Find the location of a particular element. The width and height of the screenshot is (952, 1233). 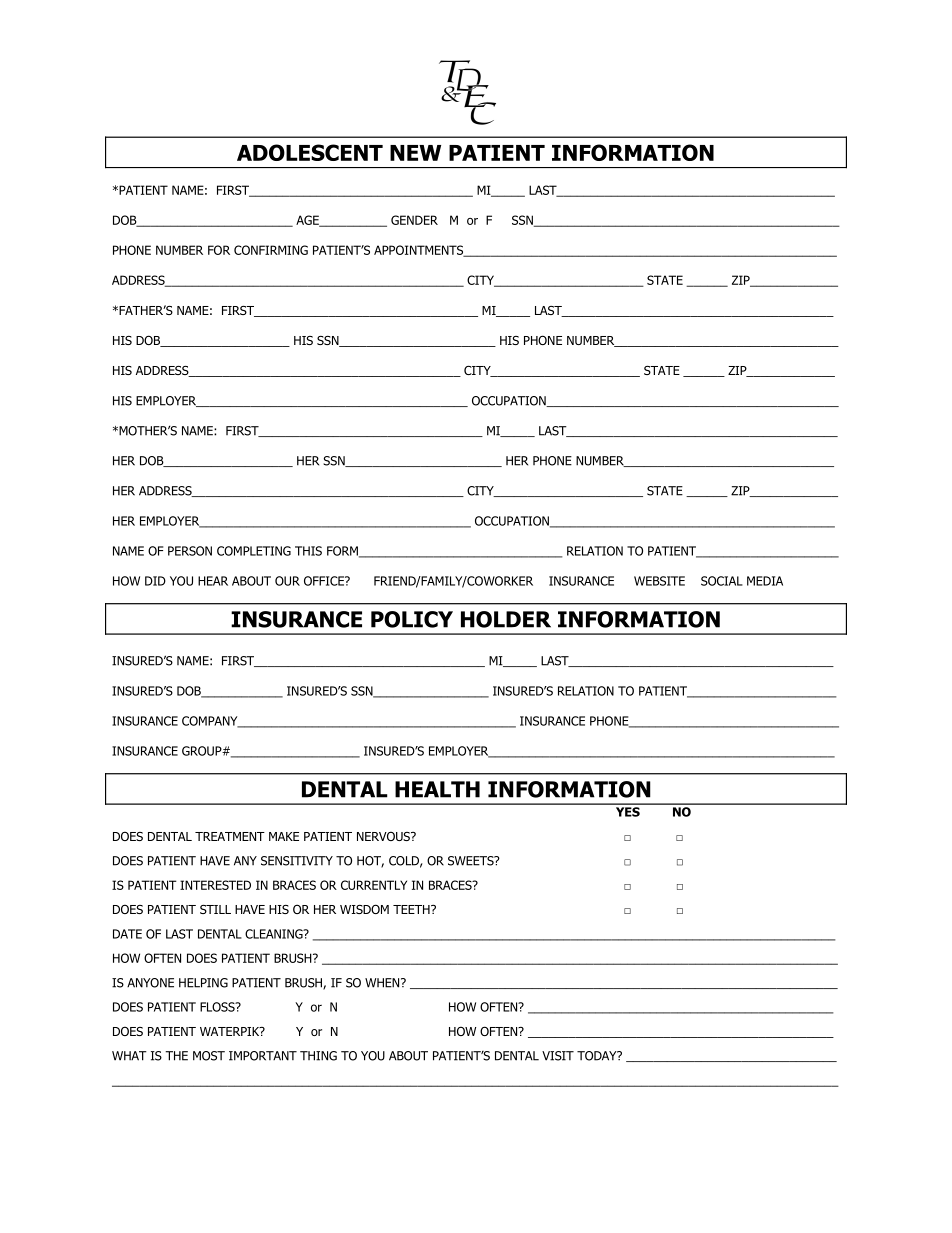

WHEN is located at coordinates (383, 983).
